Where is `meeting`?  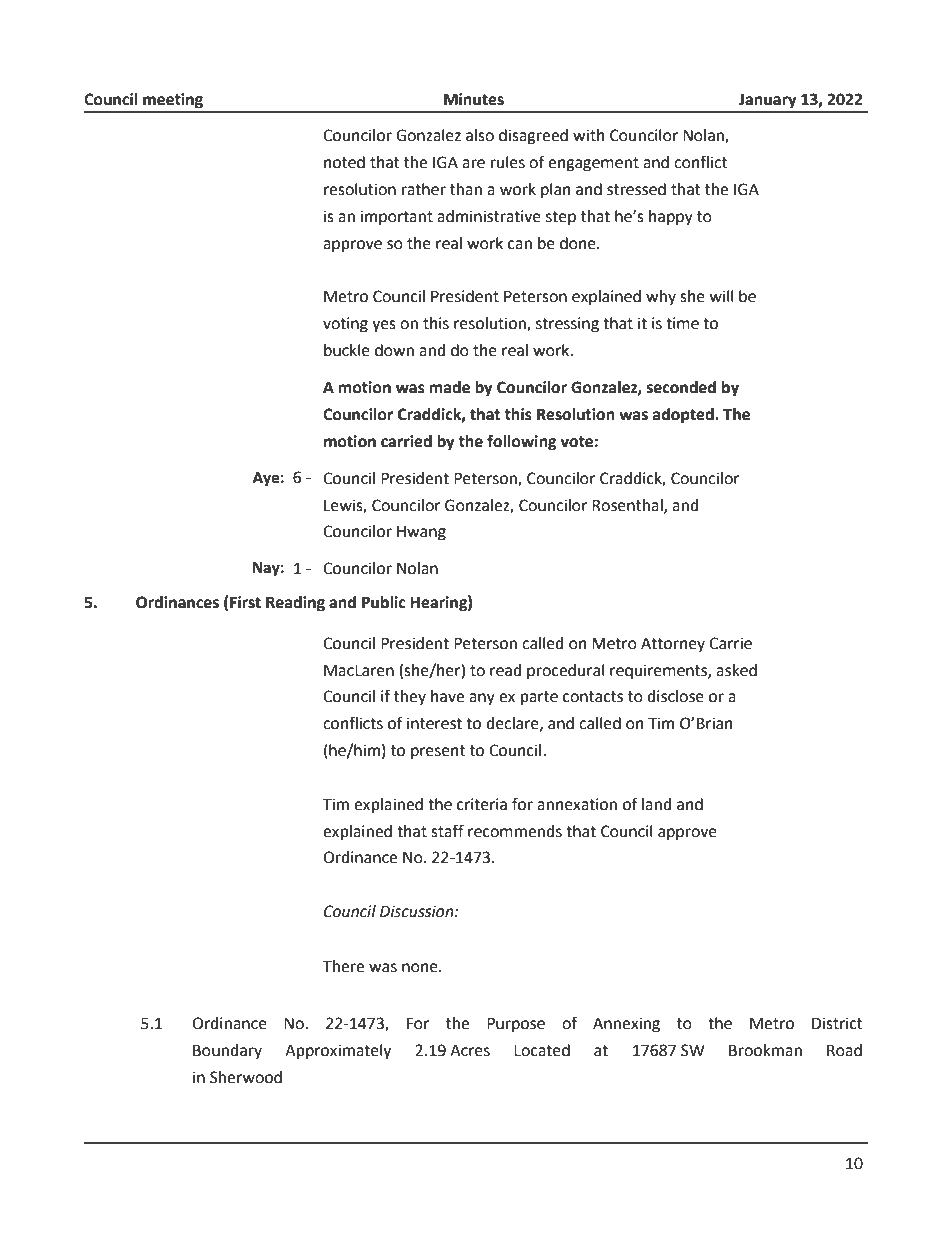 meeting is located at coordinates (173, 101).
